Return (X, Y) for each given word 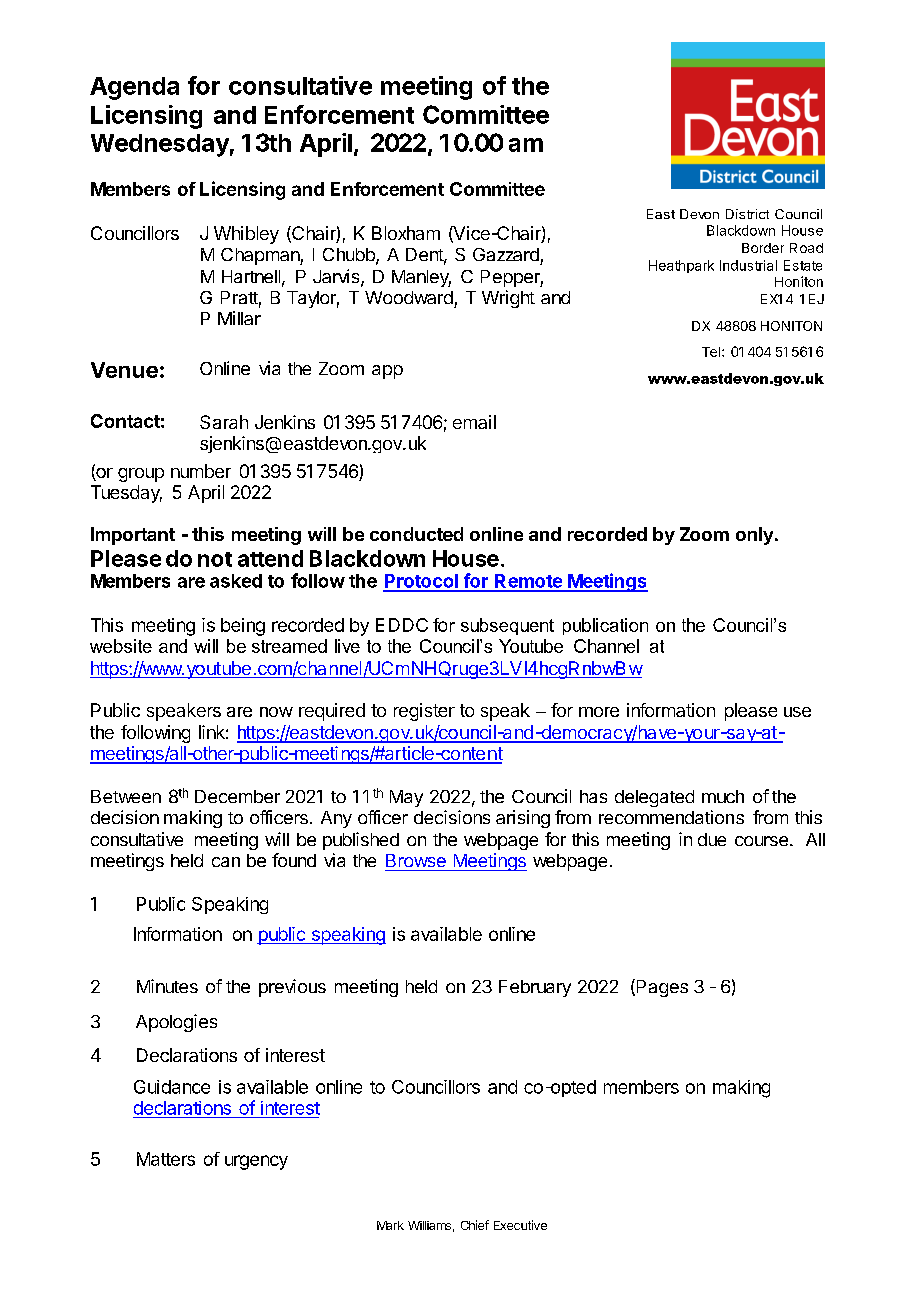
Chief (475, 1225)
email (474, 422)
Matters (166, 1159)
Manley (421, 278)
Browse (416, 860)
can (226, 862)
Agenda (134, 88)
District (747, 214)
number (201, 471)
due (712, 839)
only (754, 536)
